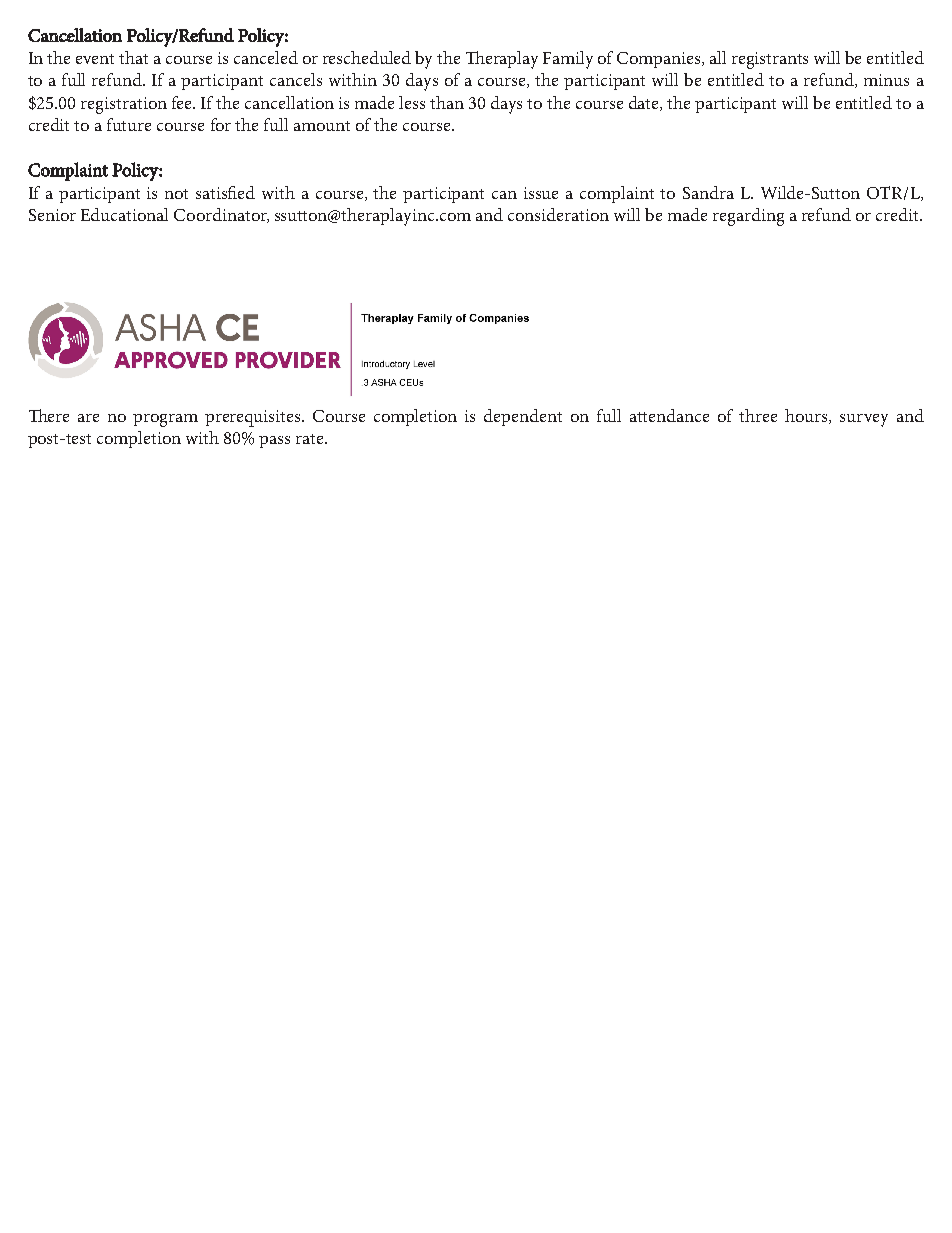 The height and width of the document is (1233, 952). Describe the element at coordinates (558, 214) in the document. I see `consideration` at that location.
